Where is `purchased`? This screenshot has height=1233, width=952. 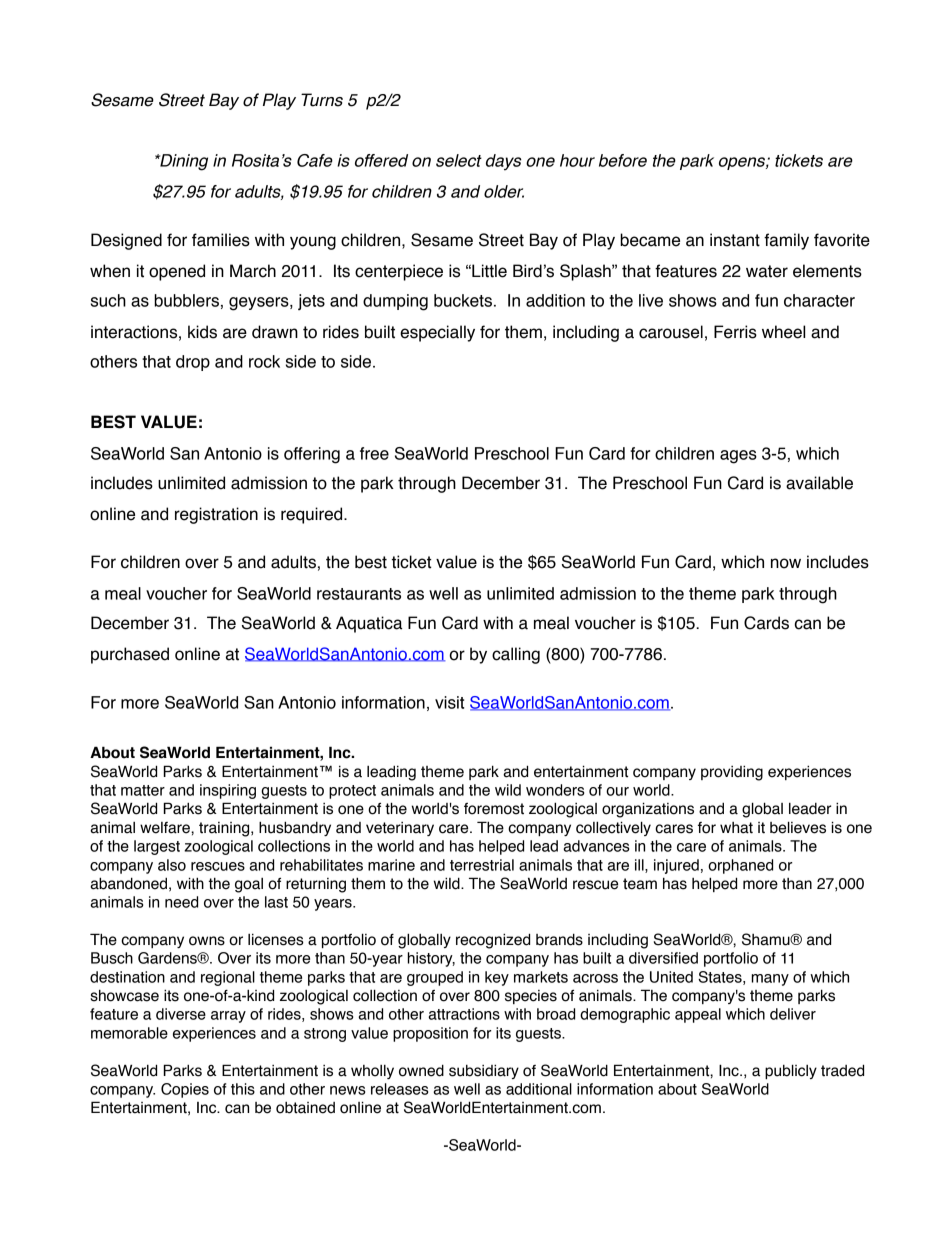 purchased is located at coordinates (130, 655).
